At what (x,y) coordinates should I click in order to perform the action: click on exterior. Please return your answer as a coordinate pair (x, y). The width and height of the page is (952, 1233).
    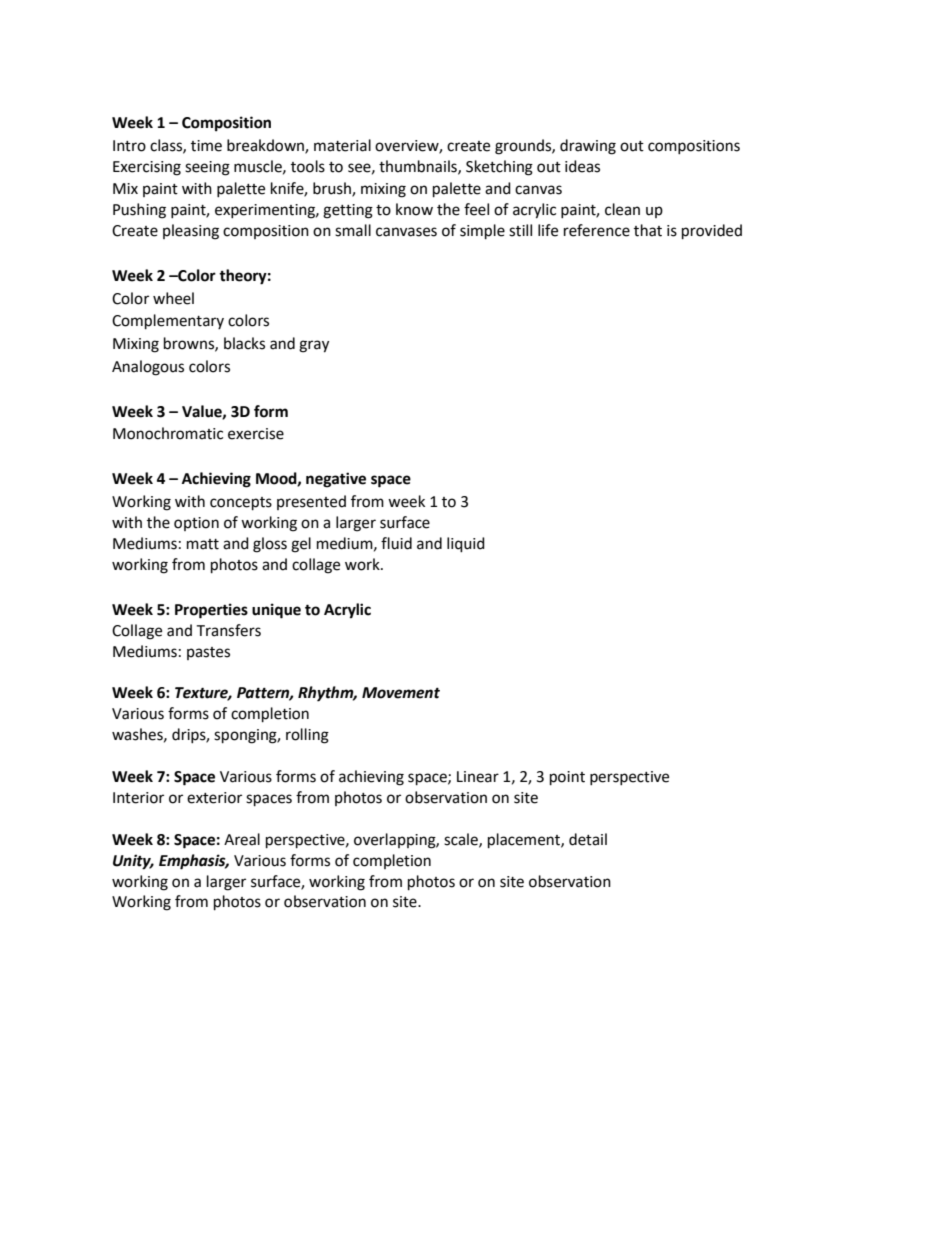
    Looking at the image, I should click on (214, 798).
